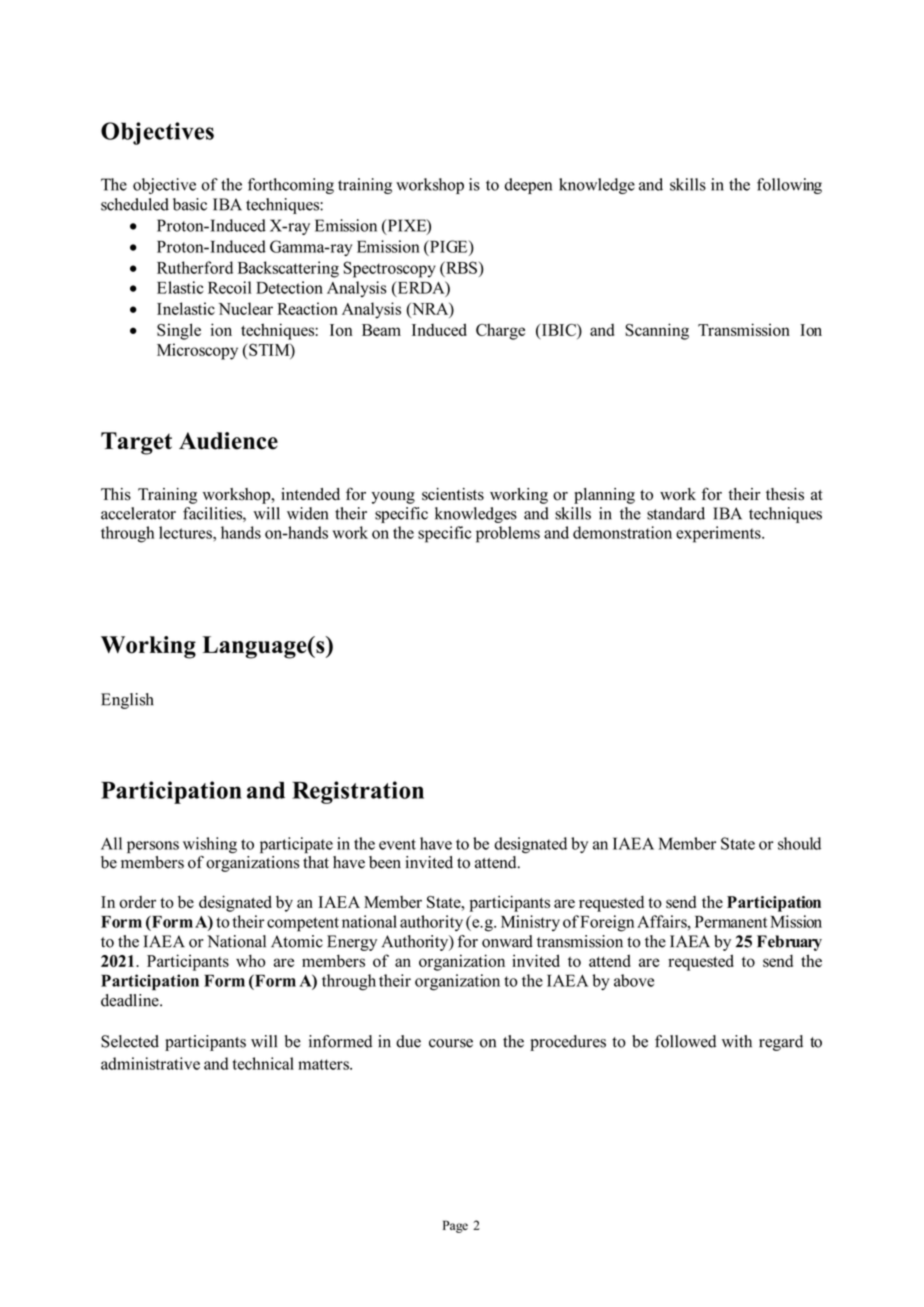  Describe the element at coordinates (676, 513) in the image. I see `standard` at that location.
